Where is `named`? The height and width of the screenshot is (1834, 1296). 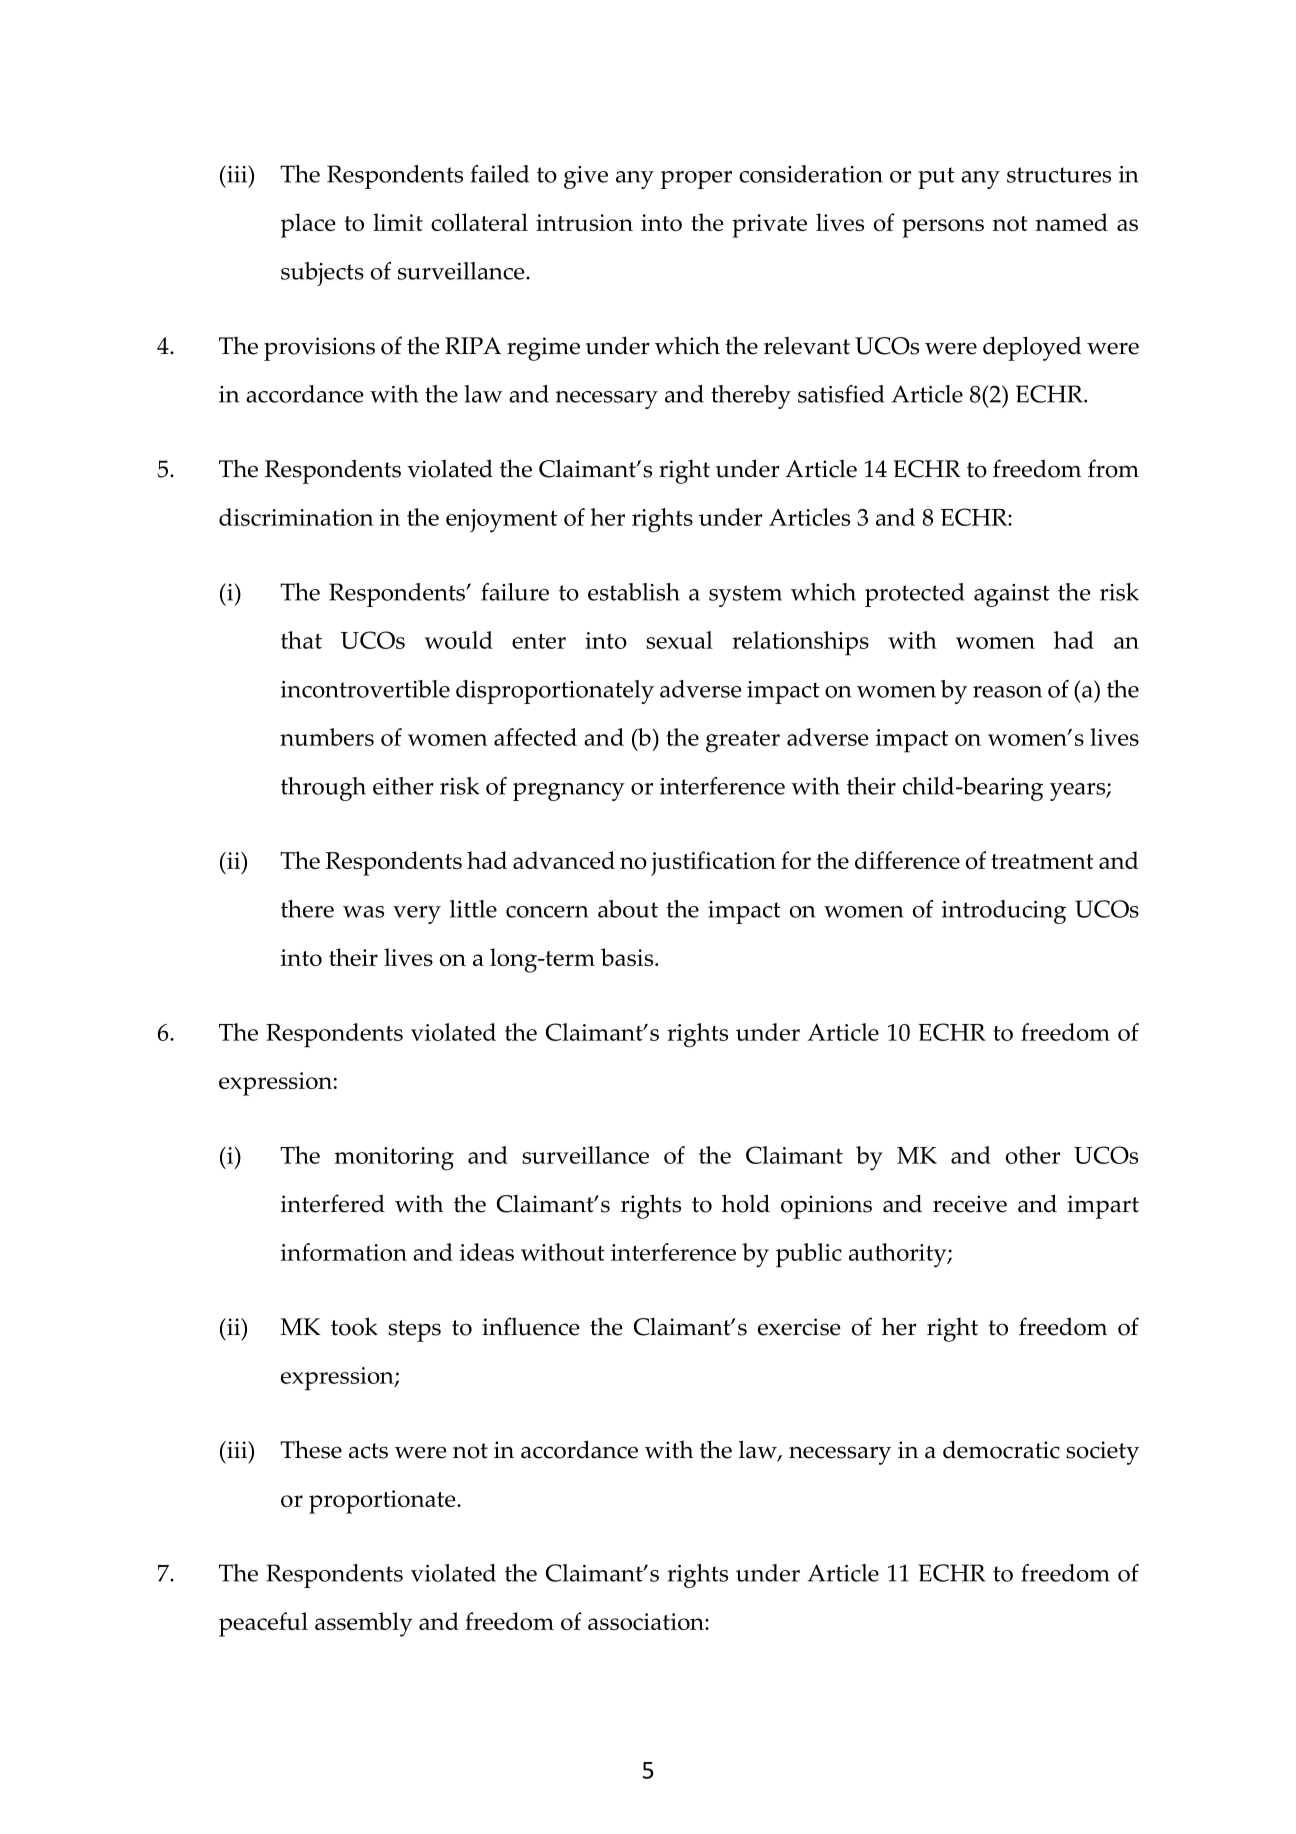
named is located at coordinates (1071, 222).
